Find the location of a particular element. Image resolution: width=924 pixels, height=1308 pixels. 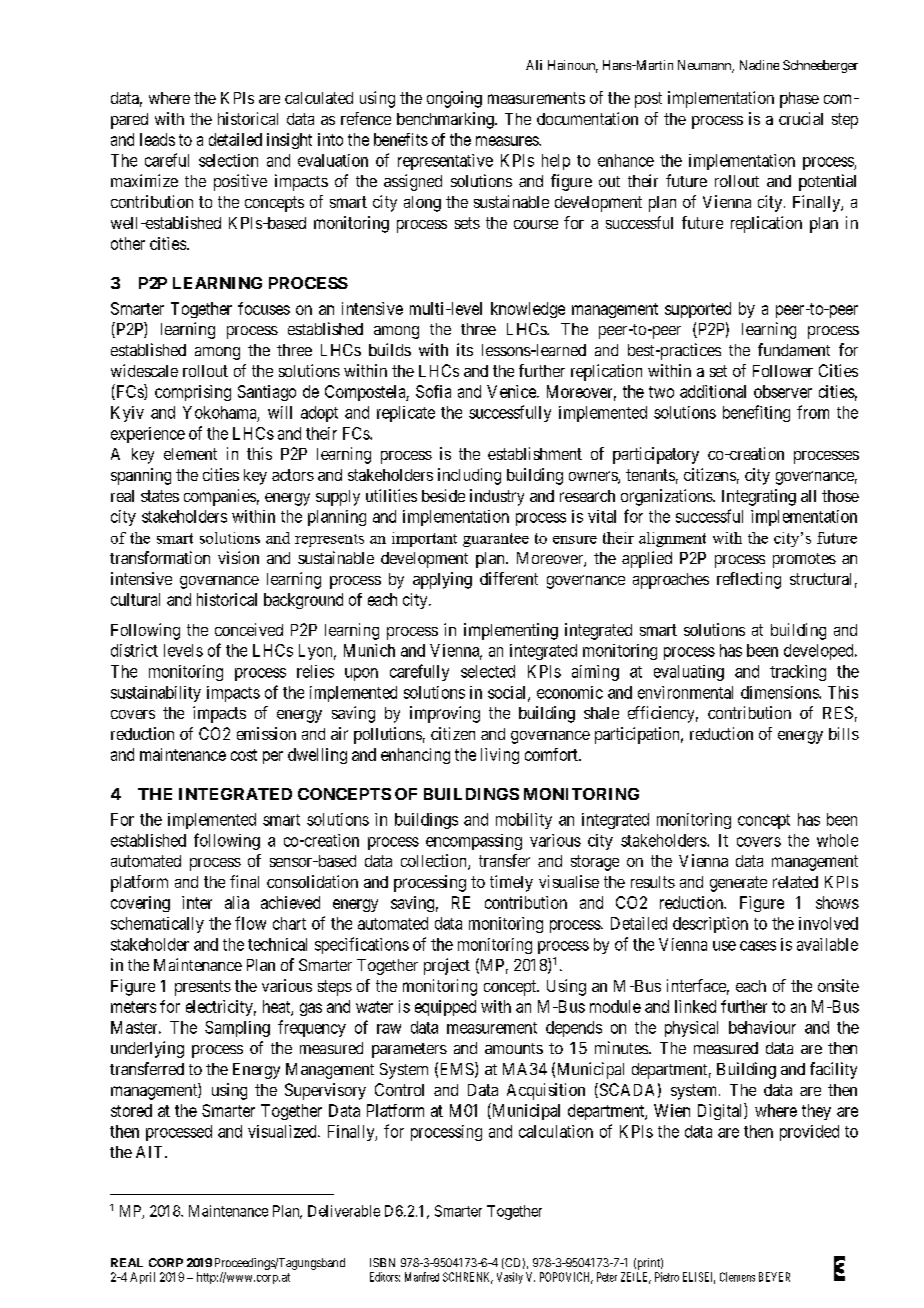

conceived is located at coordinates (249, 629).
